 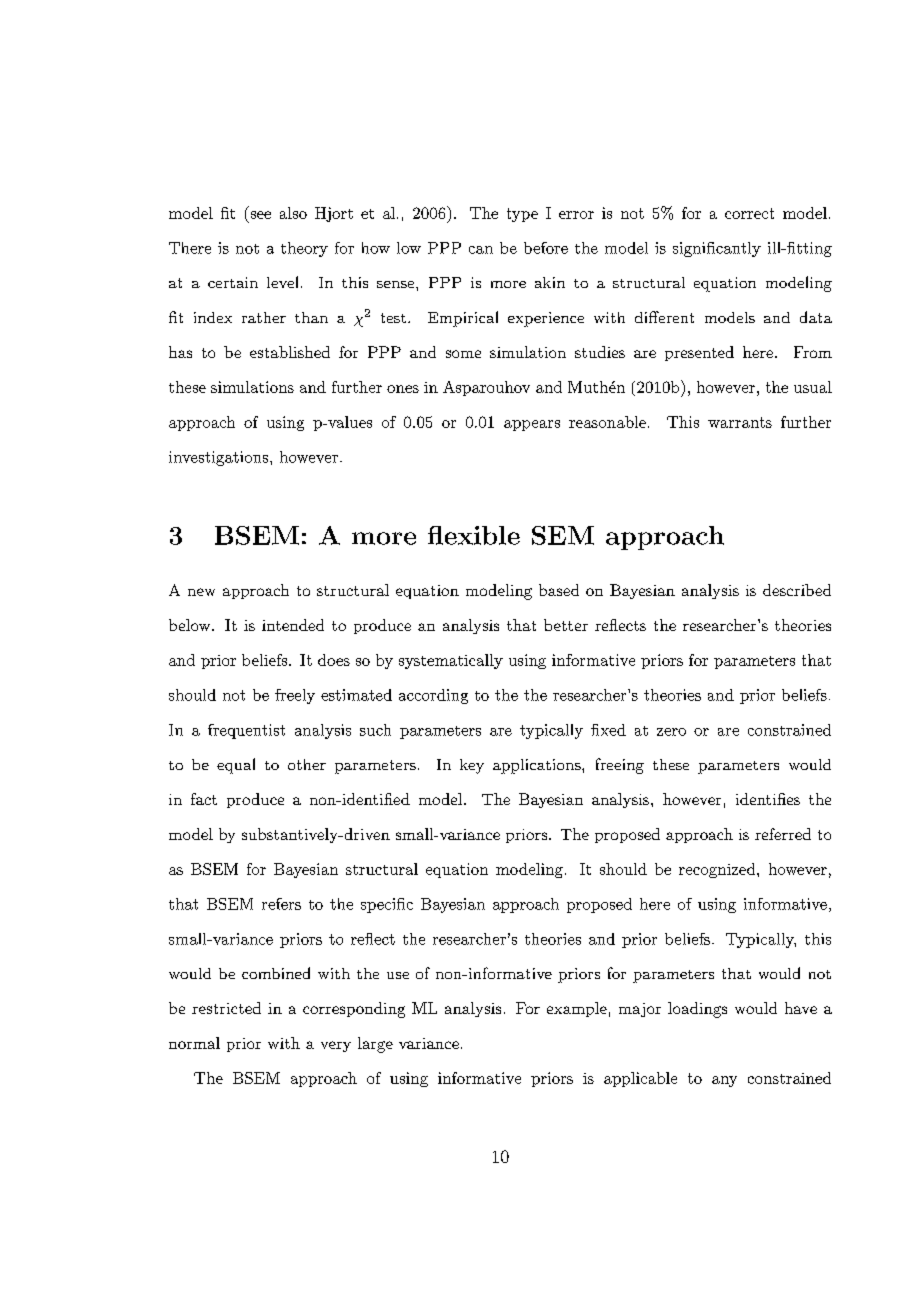 What do you see at coordinates (532, 425) in the page?
I see `appears` at bounding box center [532, 425].
